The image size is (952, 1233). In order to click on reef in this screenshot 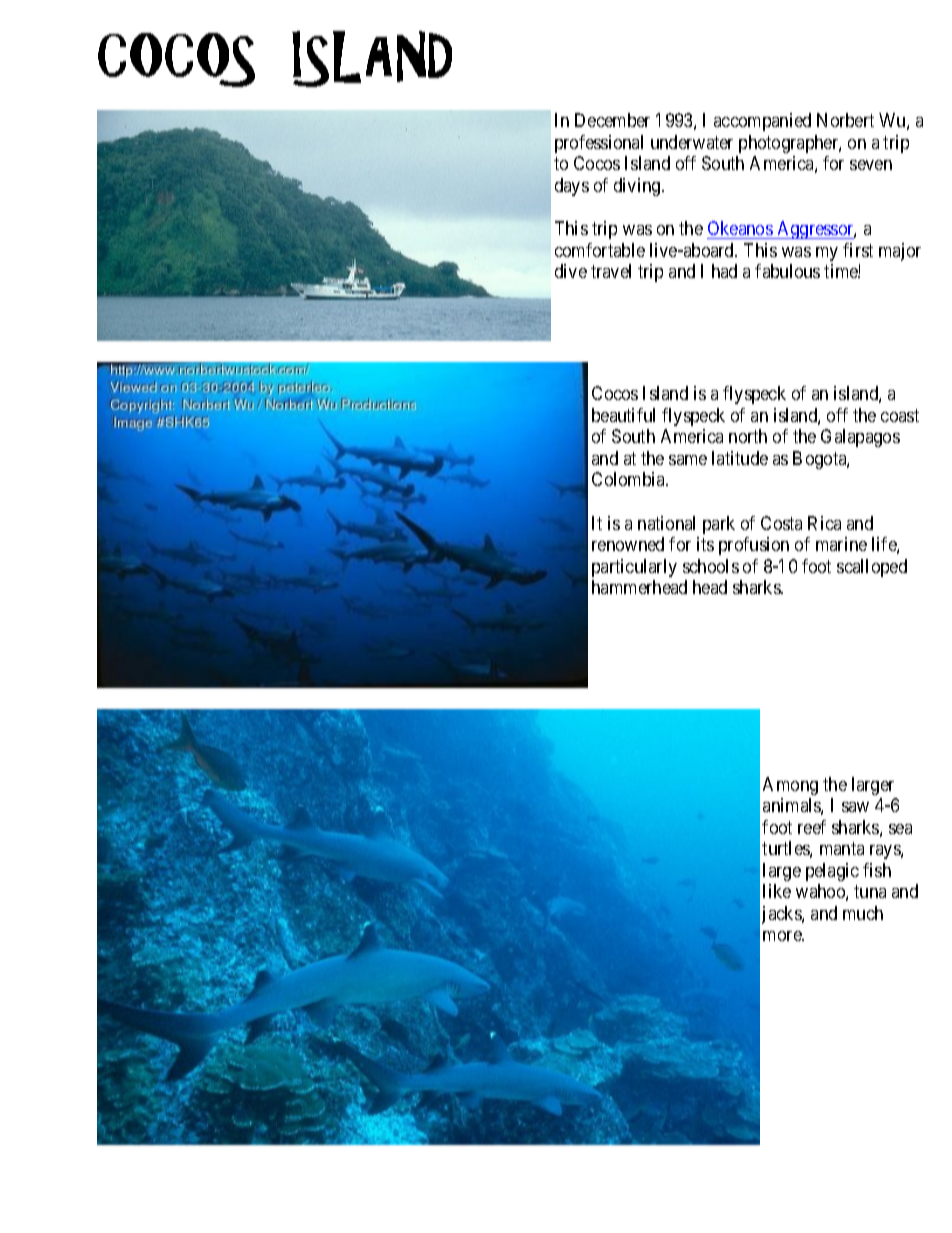, I will do `click(812, 827)`.
